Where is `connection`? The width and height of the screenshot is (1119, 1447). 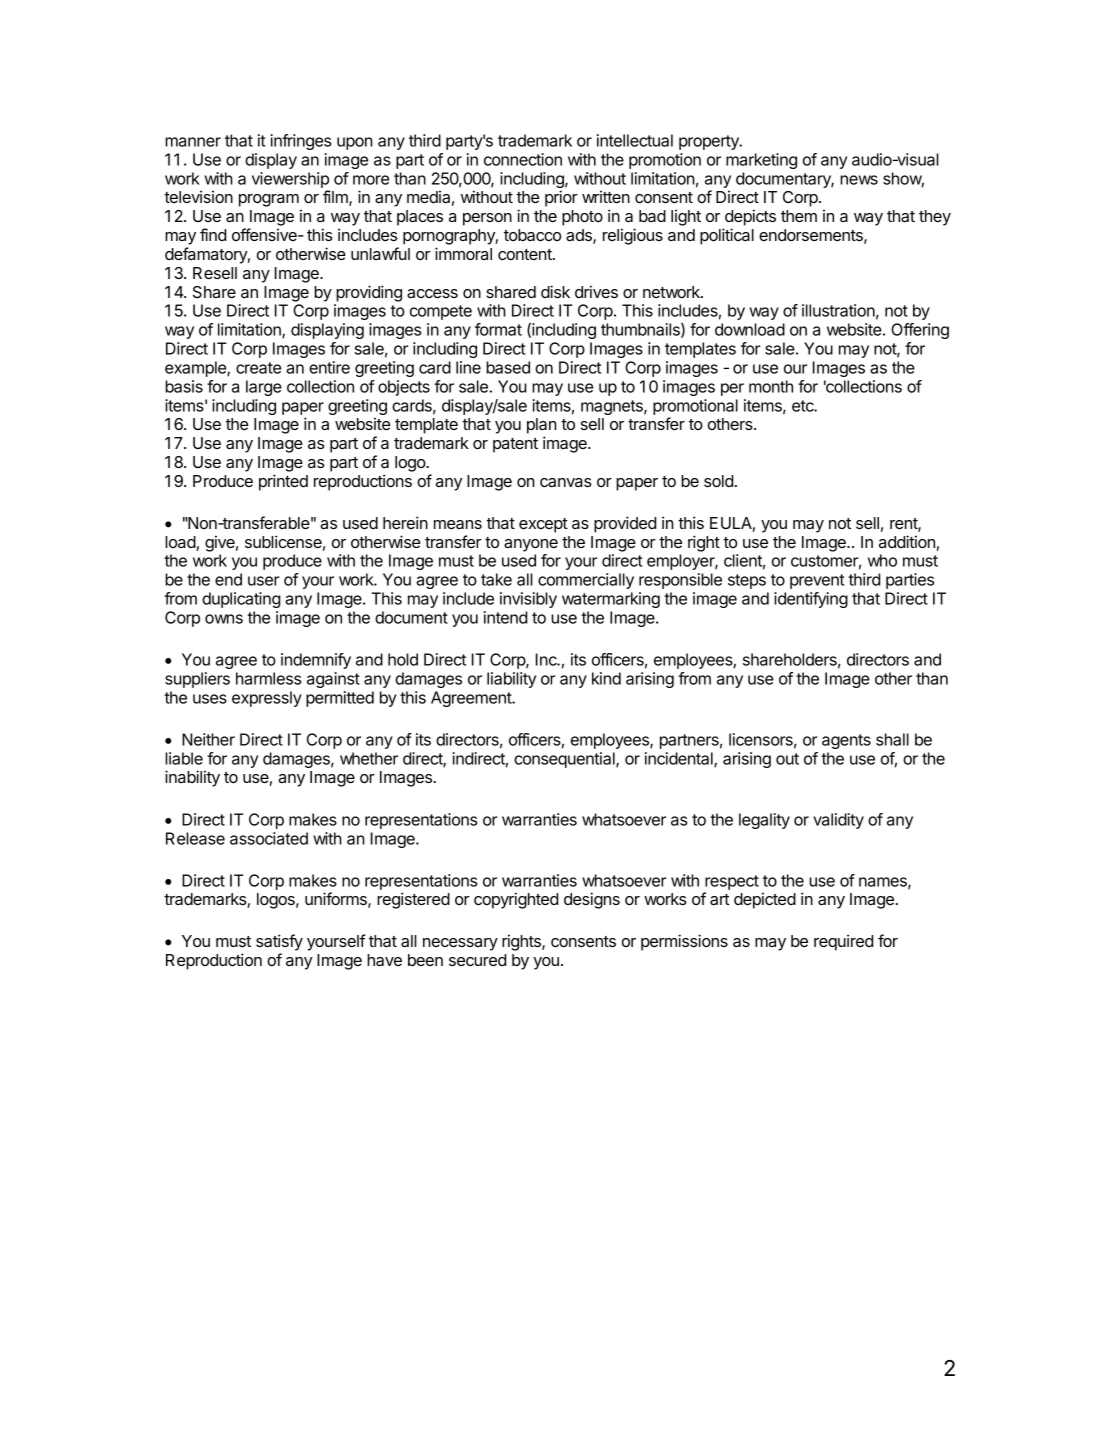 connection is located at coordinates (523, 159).
